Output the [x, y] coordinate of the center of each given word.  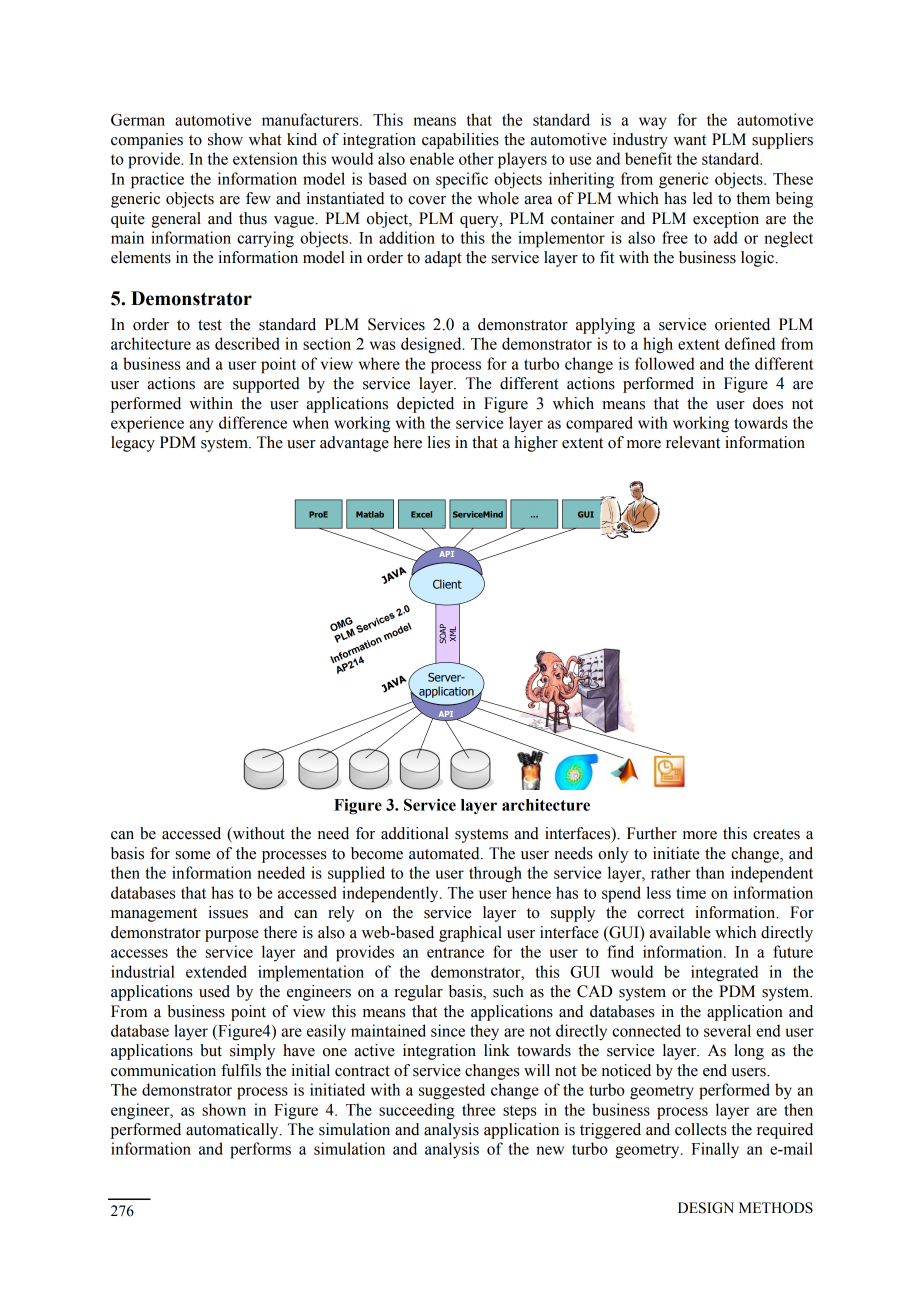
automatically [233, 1131]
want [689, 140]
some [193, 855]
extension [265, 158]
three [478, 1109]
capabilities [460, 141]
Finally [715, 1150]
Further [652, 833]
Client [447, 584]
